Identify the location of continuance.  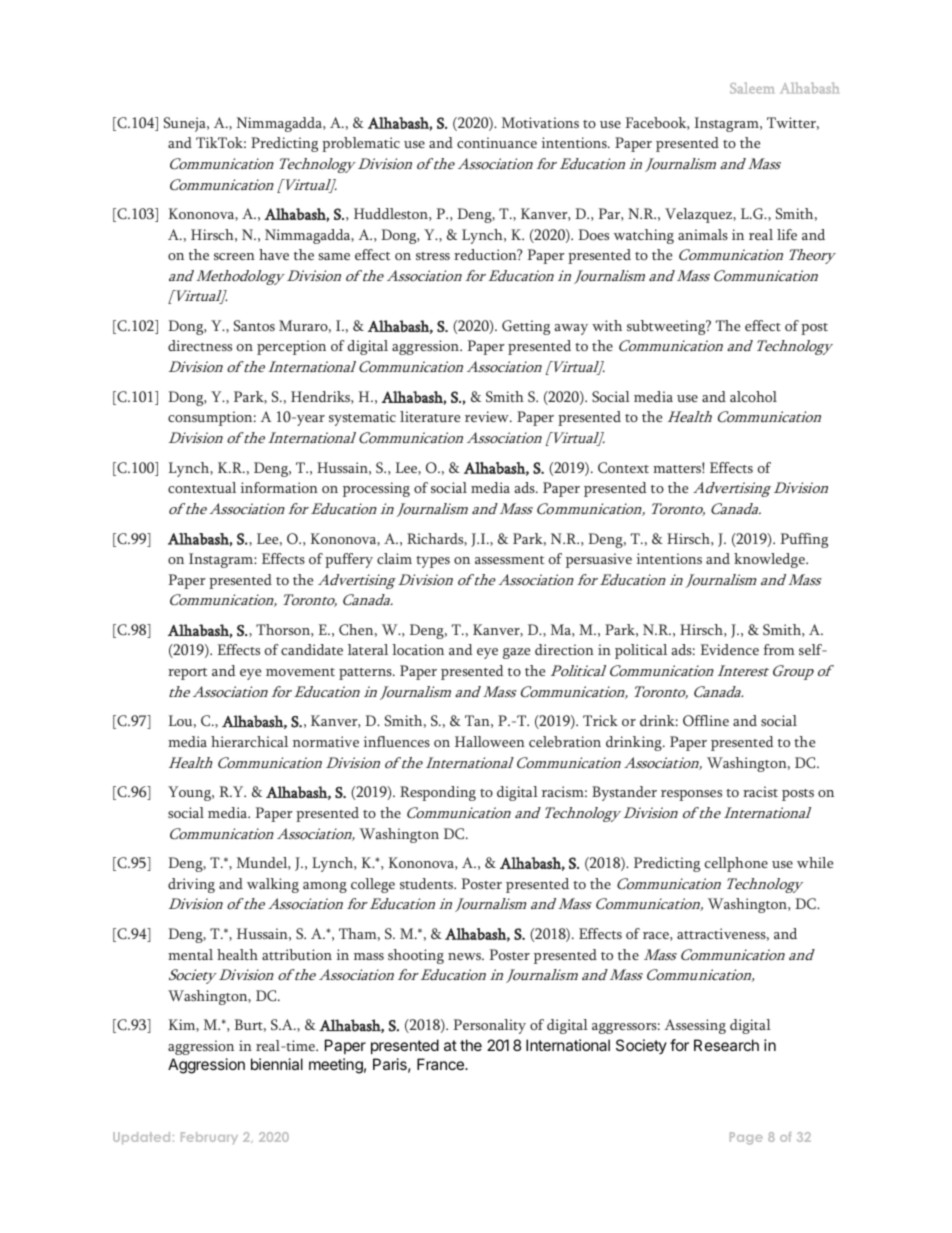
(497, 142).
